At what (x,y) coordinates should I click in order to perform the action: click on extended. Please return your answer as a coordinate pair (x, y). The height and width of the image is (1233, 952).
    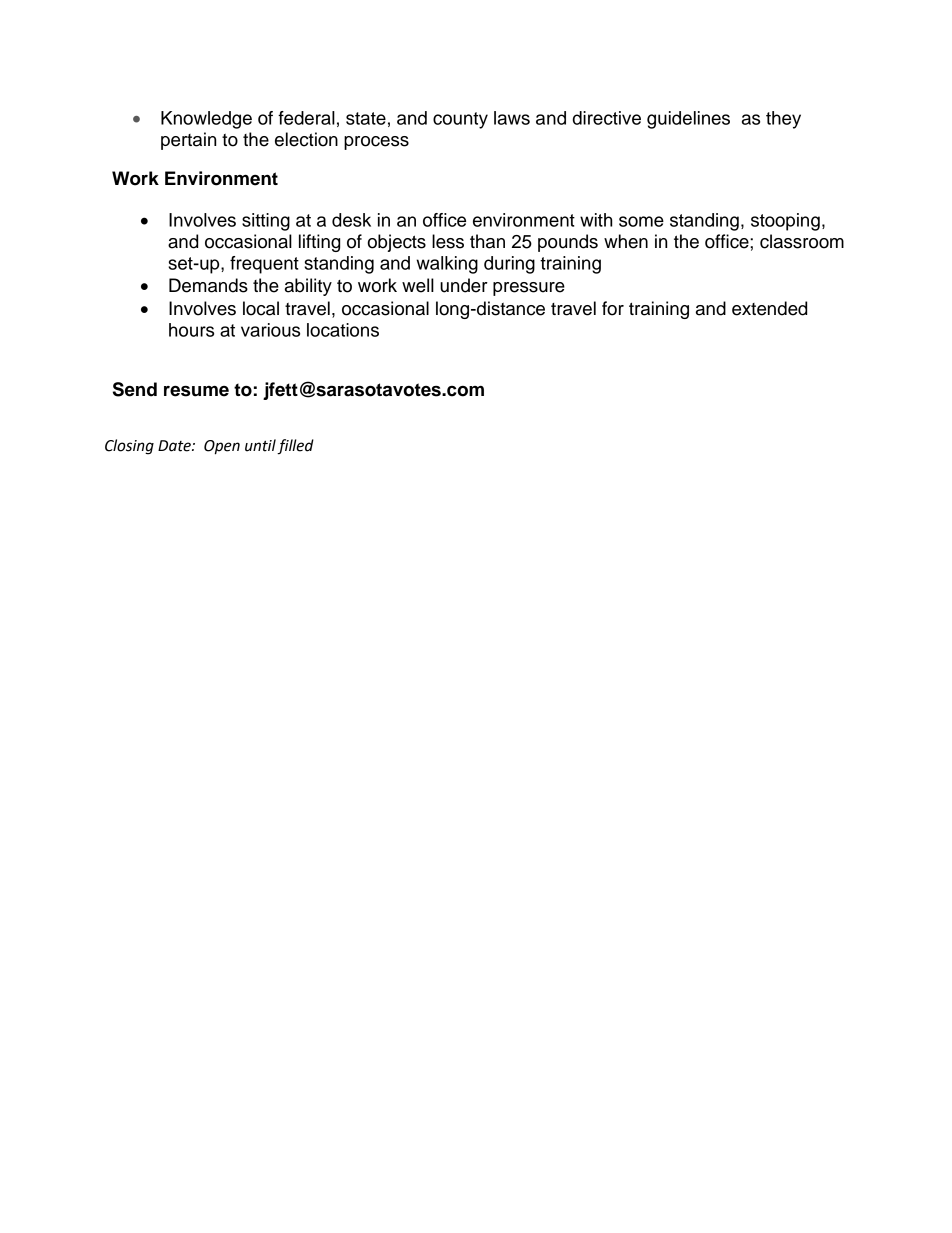
    Looking at the image, I should click on (769, 308).
